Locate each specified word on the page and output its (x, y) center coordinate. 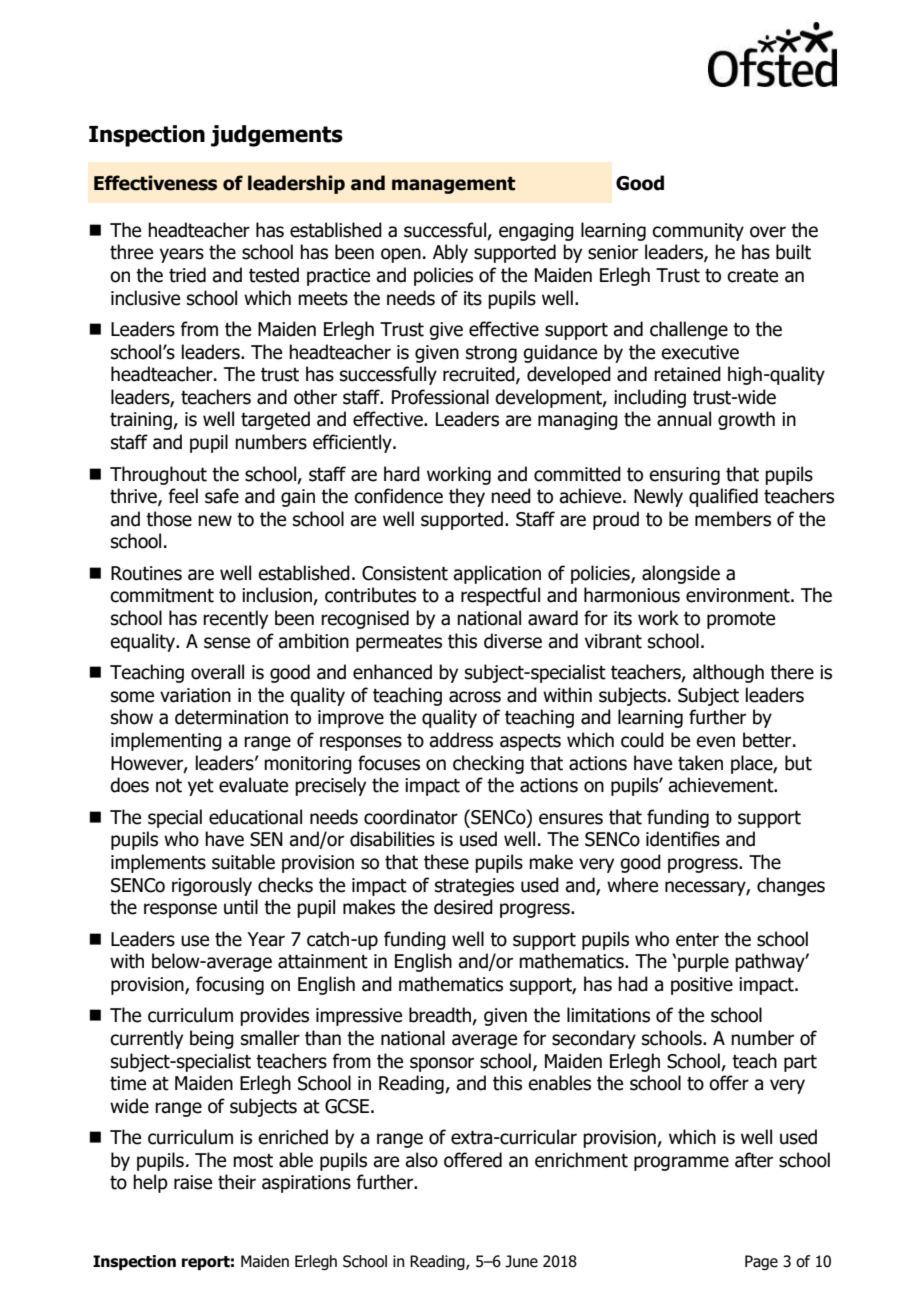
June (521, 1261)
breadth (441, 1016)
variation (195, 695)
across (475, 697)
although (728, 673)
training (142, 421)
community (698, 232)
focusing (230, 985)
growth (746, 420)
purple (703, 962)
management (453, 185)
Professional (440, 397)
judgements (277, 136)
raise (193, 1182)
